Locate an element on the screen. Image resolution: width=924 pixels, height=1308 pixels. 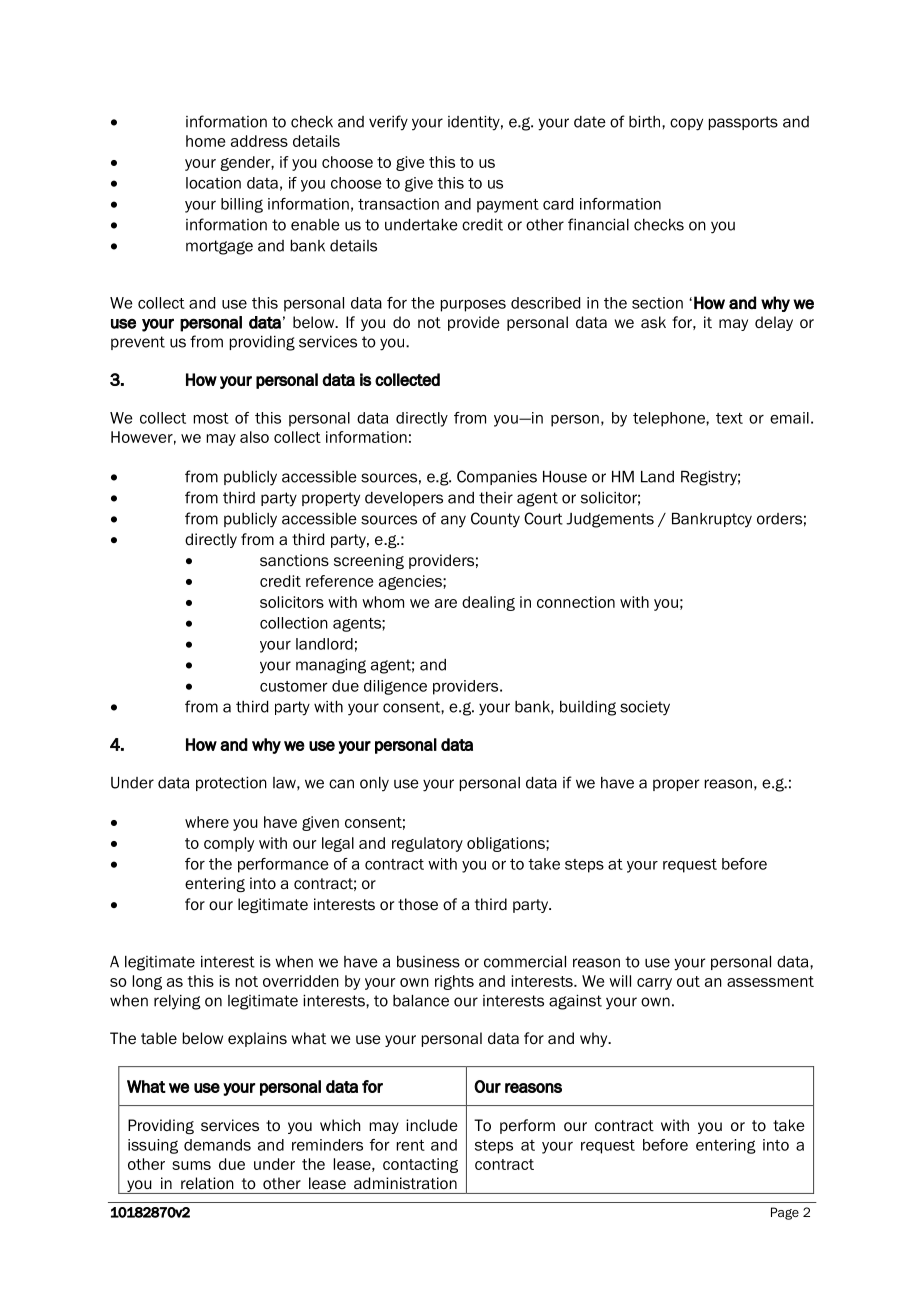
any is located at coordinates (453, 521).
